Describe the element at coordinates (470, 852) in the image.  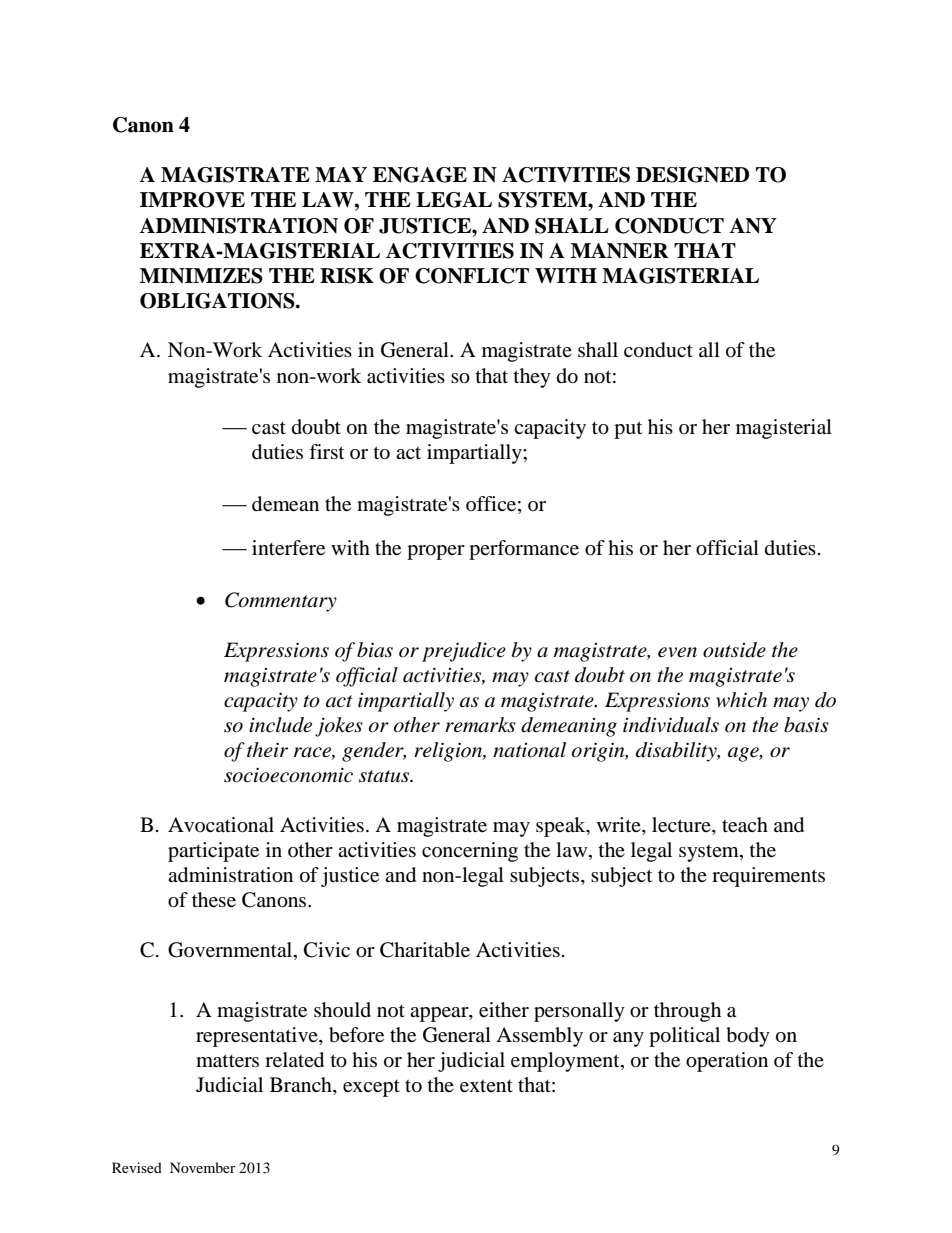
I see `concerning` at that location.
